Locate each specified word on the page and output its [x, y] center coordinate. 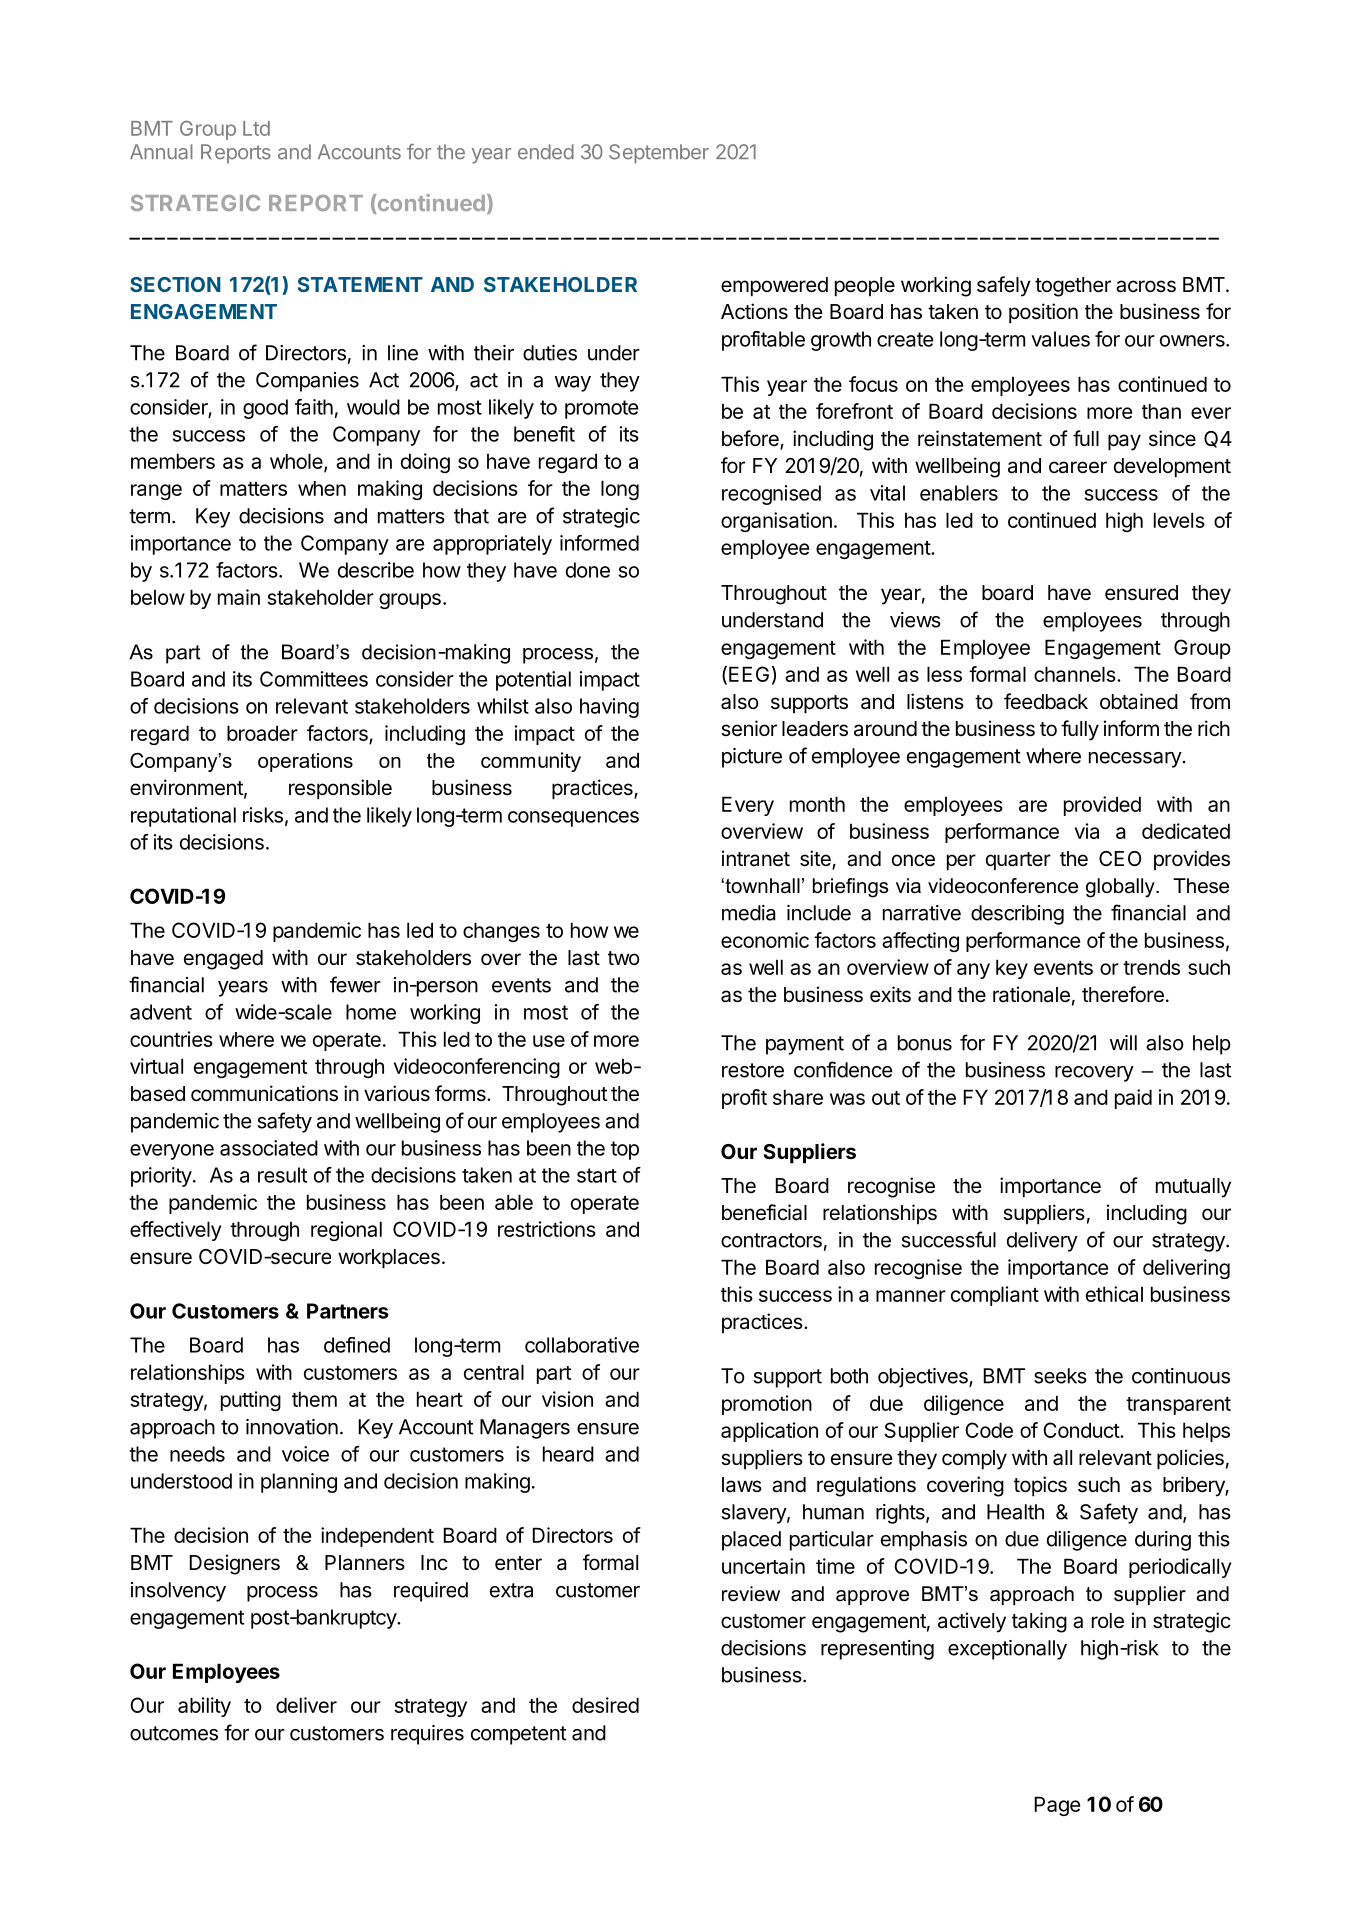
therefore [1123, 994]
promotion [767, 1405]
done [588, 570]
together [1073, 287]
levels [1179, 520]
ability [204, 1707]
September [659, 154]
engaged [223, 960]
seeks [1060, 1376]
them [314, 1399]
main [239, 597]
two [624, 958]
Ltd [256, 128]
